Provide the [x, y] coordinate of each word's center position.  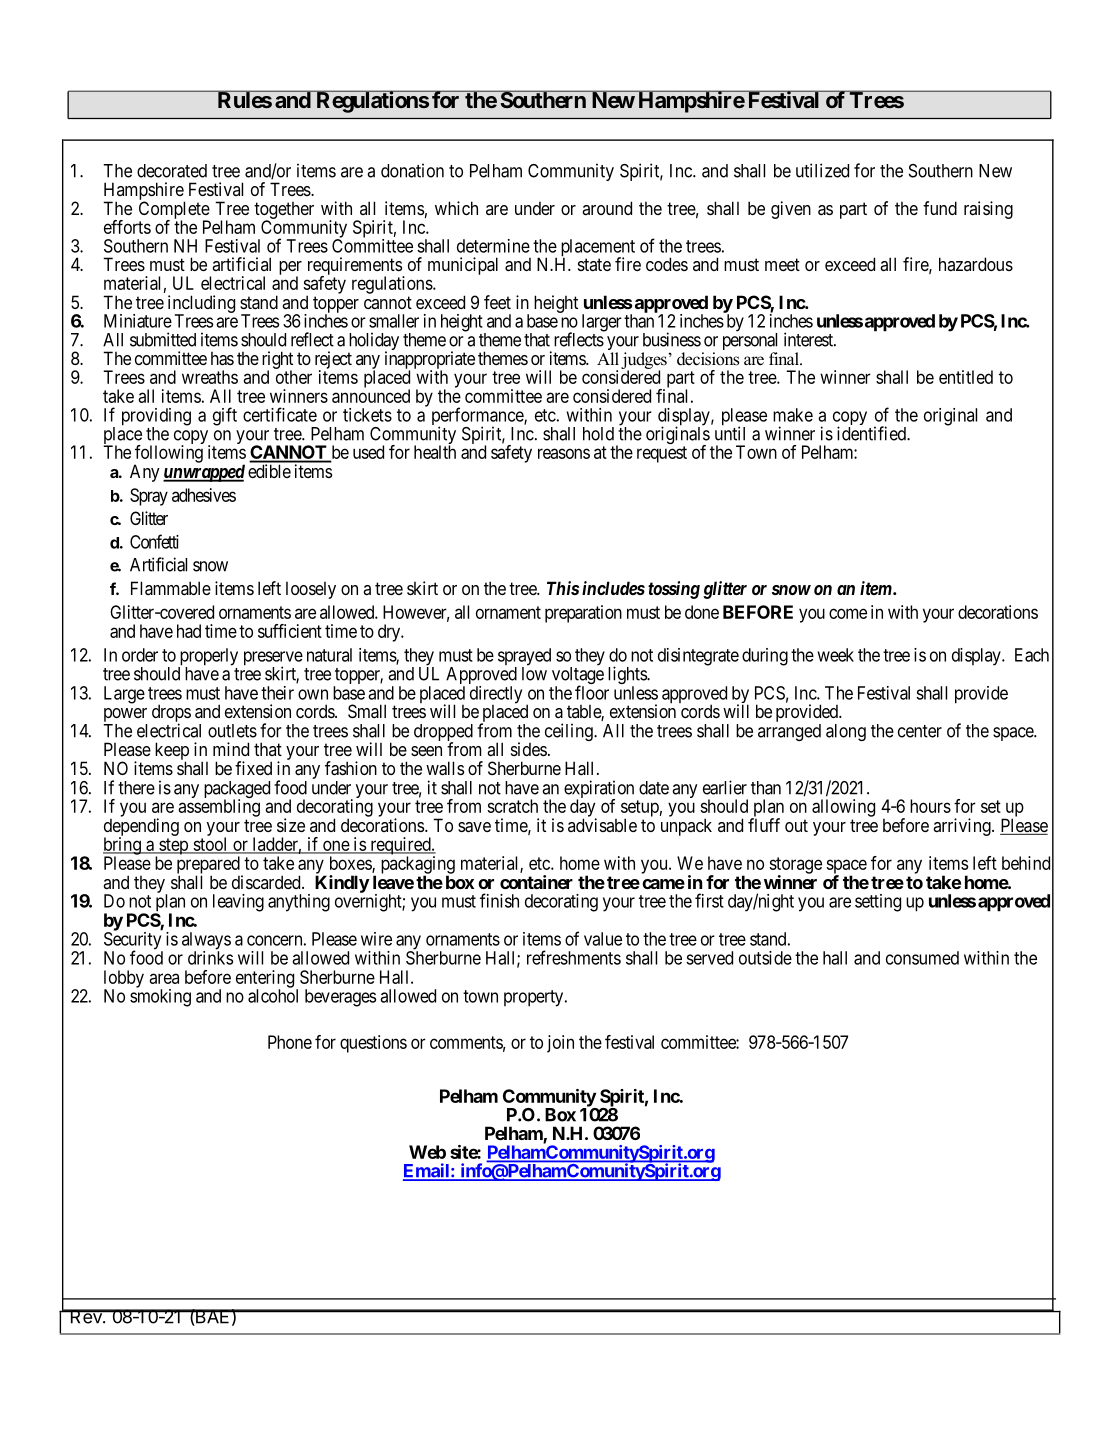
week [835, 655]
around [607, 208]
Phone [290, 1042]
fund [940, 208]
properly [208, 658]
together [284, 212]
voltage [578, 676]
